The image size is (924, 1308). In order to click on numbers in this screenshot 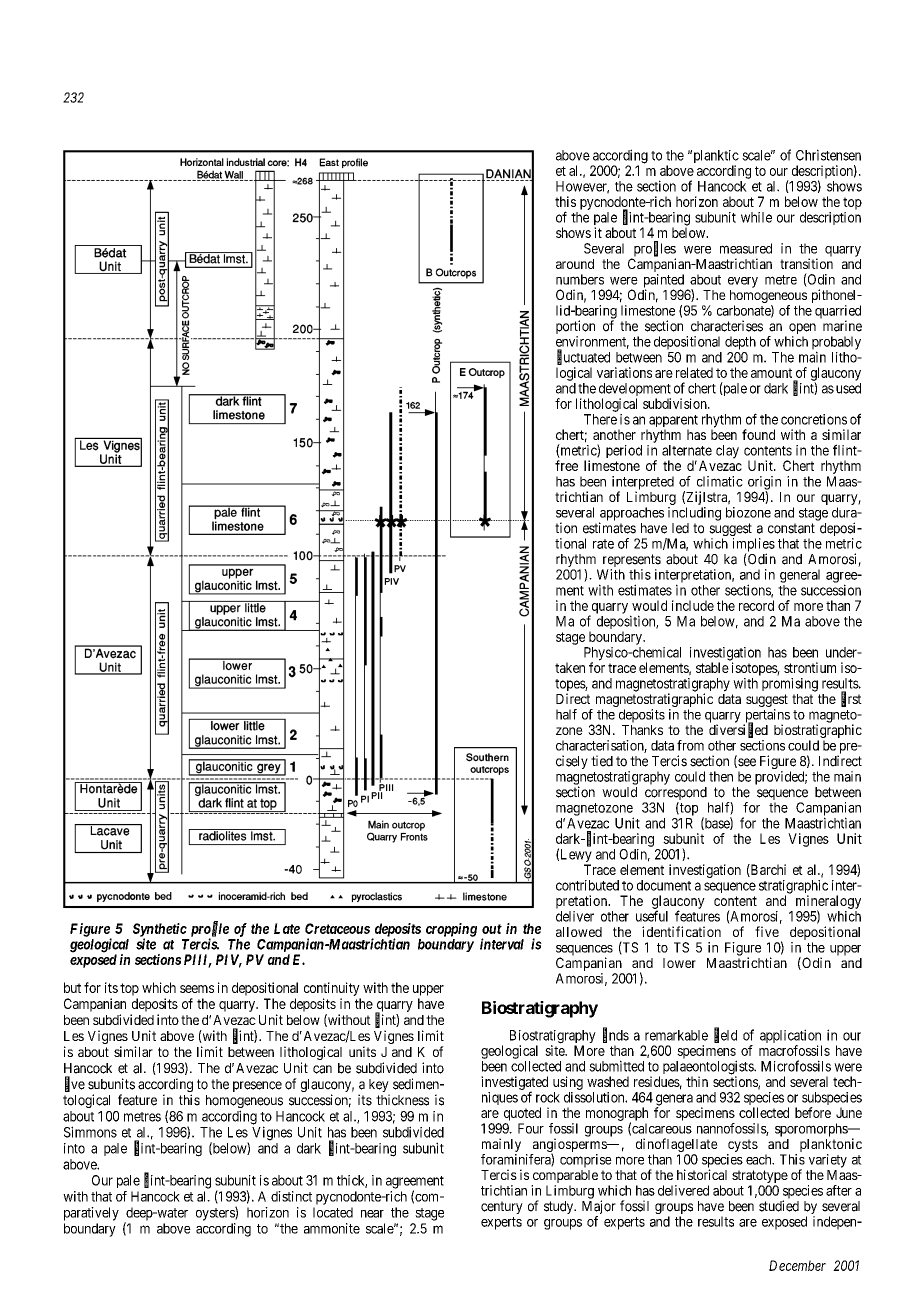, I will do `click(580, 279)`.
